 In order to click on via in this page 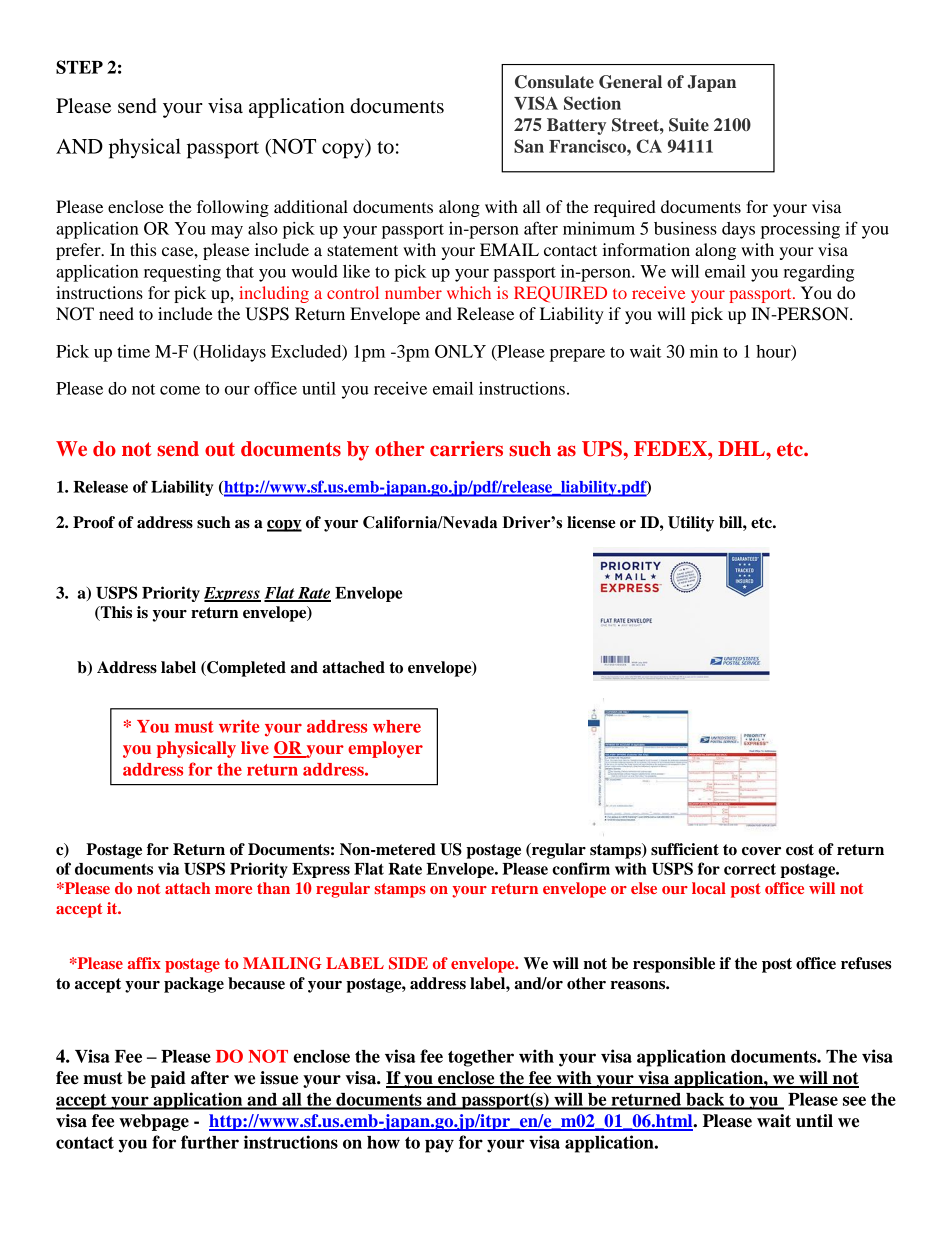, I will do `click(168, 868)`.
